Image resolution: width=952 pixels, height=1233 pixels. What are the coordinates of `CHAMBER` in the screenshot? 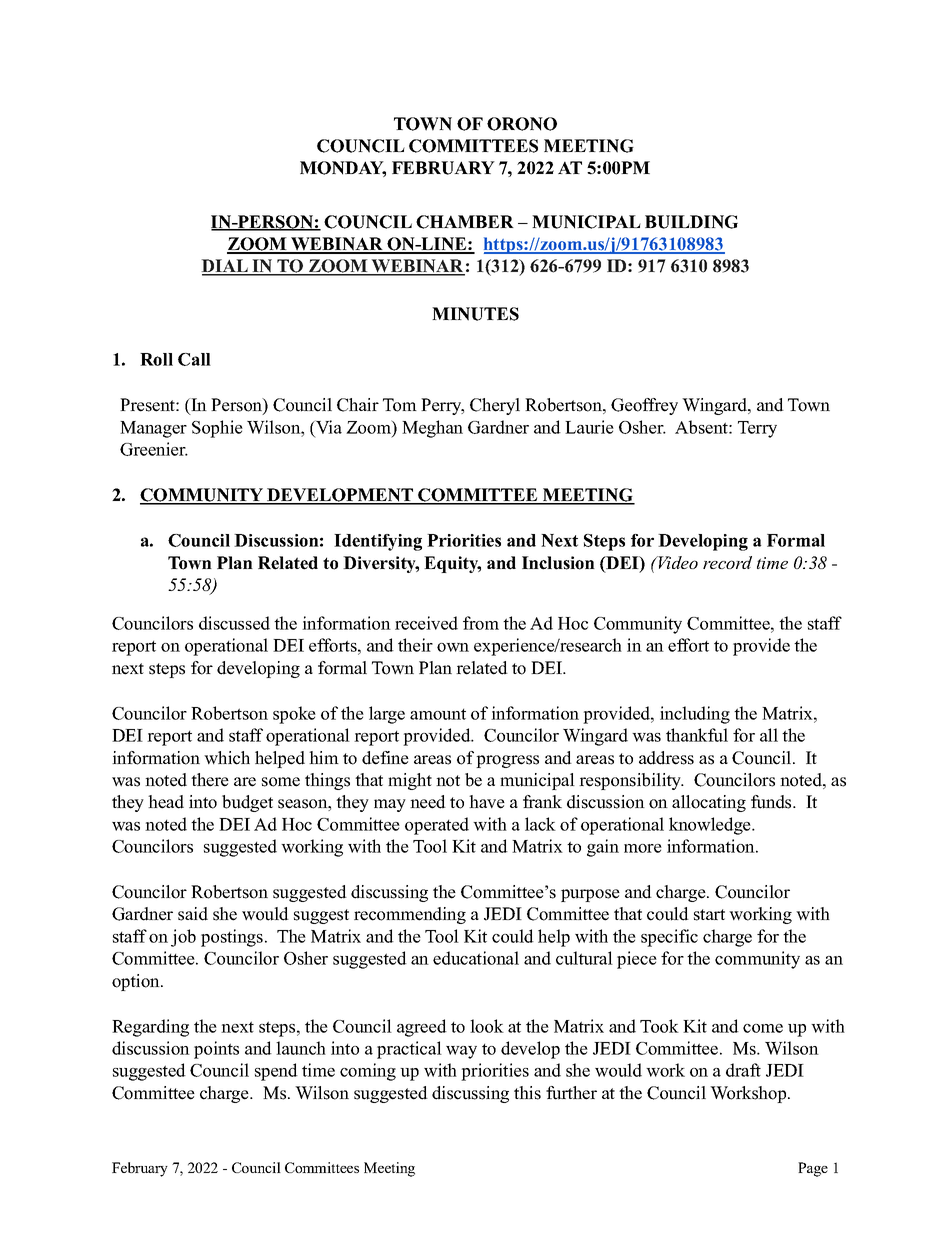 It's located at (465, 222).
